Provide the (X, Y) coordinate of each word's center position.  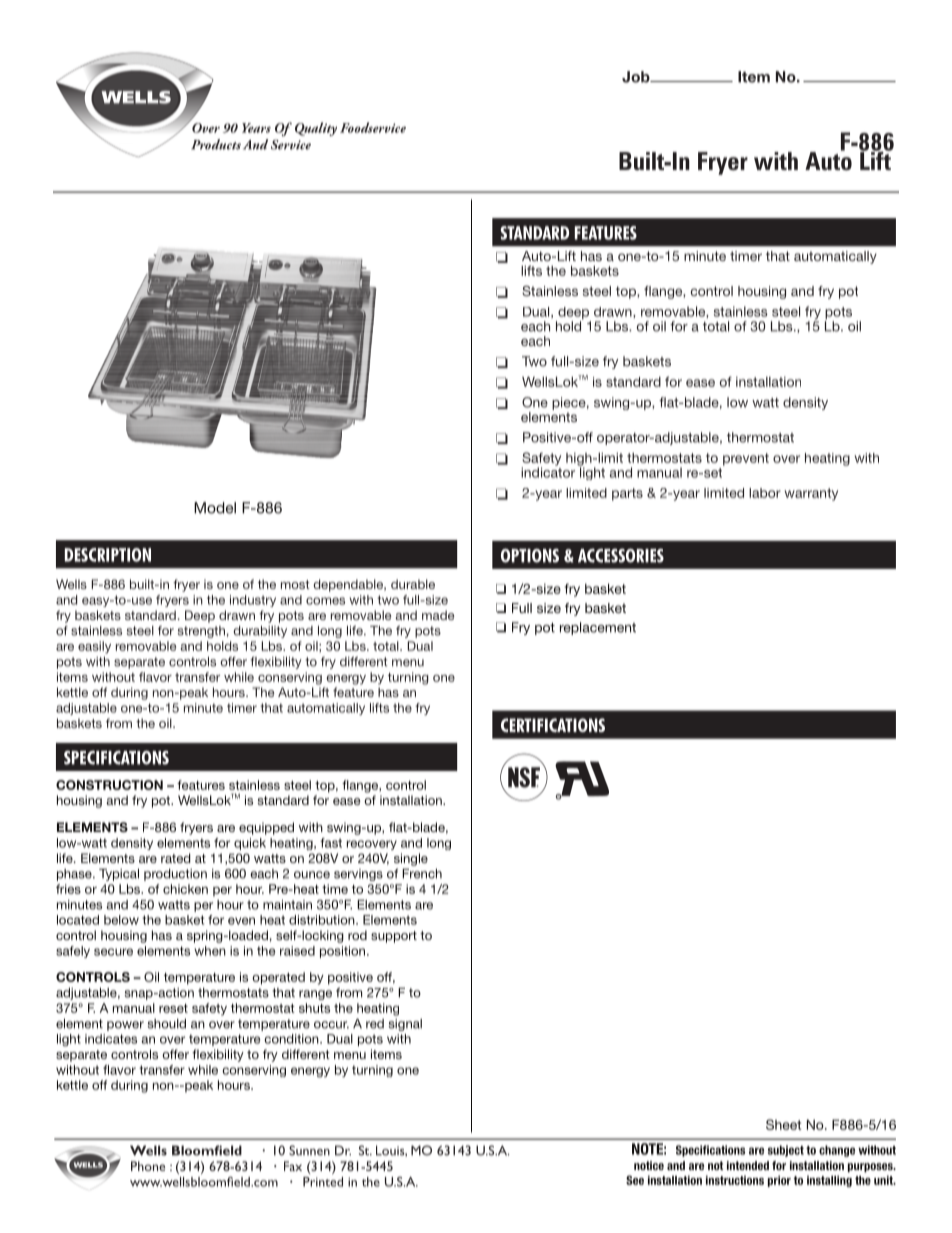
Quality (316, 129)
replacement (598, 628)
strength (201, 632)
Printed (323, 1182)
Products (216, 144)
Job (637, 77)
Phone (148, 1166)
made (438, 615)
